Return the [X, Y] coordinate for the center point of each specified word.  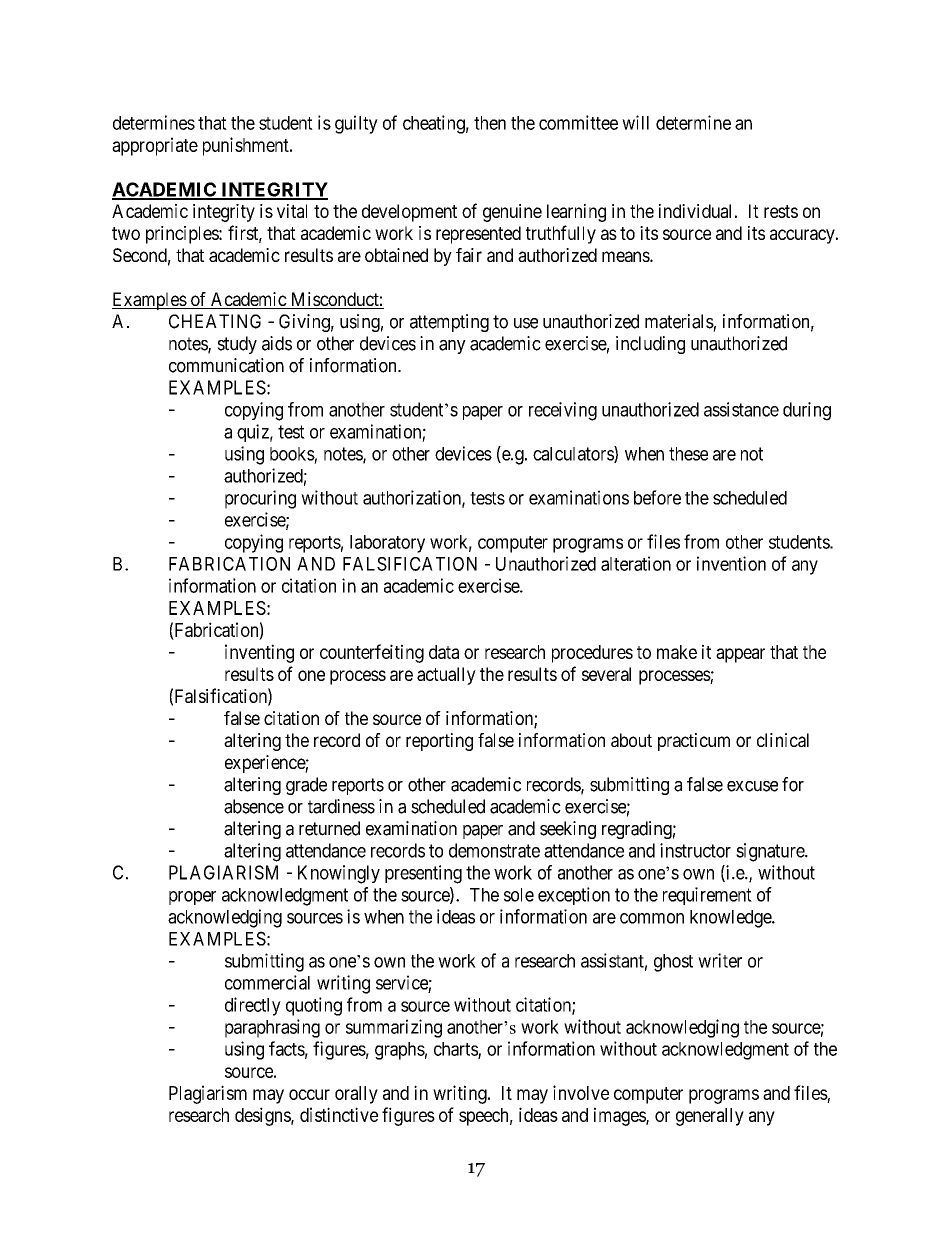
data [444, 652]
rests [781, 211]
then [490, 123]
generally [710, 1117]
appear [740, 655]
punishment [247, 146]
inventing [259, 653]
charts [456, 1050]
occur [309, 1094]
